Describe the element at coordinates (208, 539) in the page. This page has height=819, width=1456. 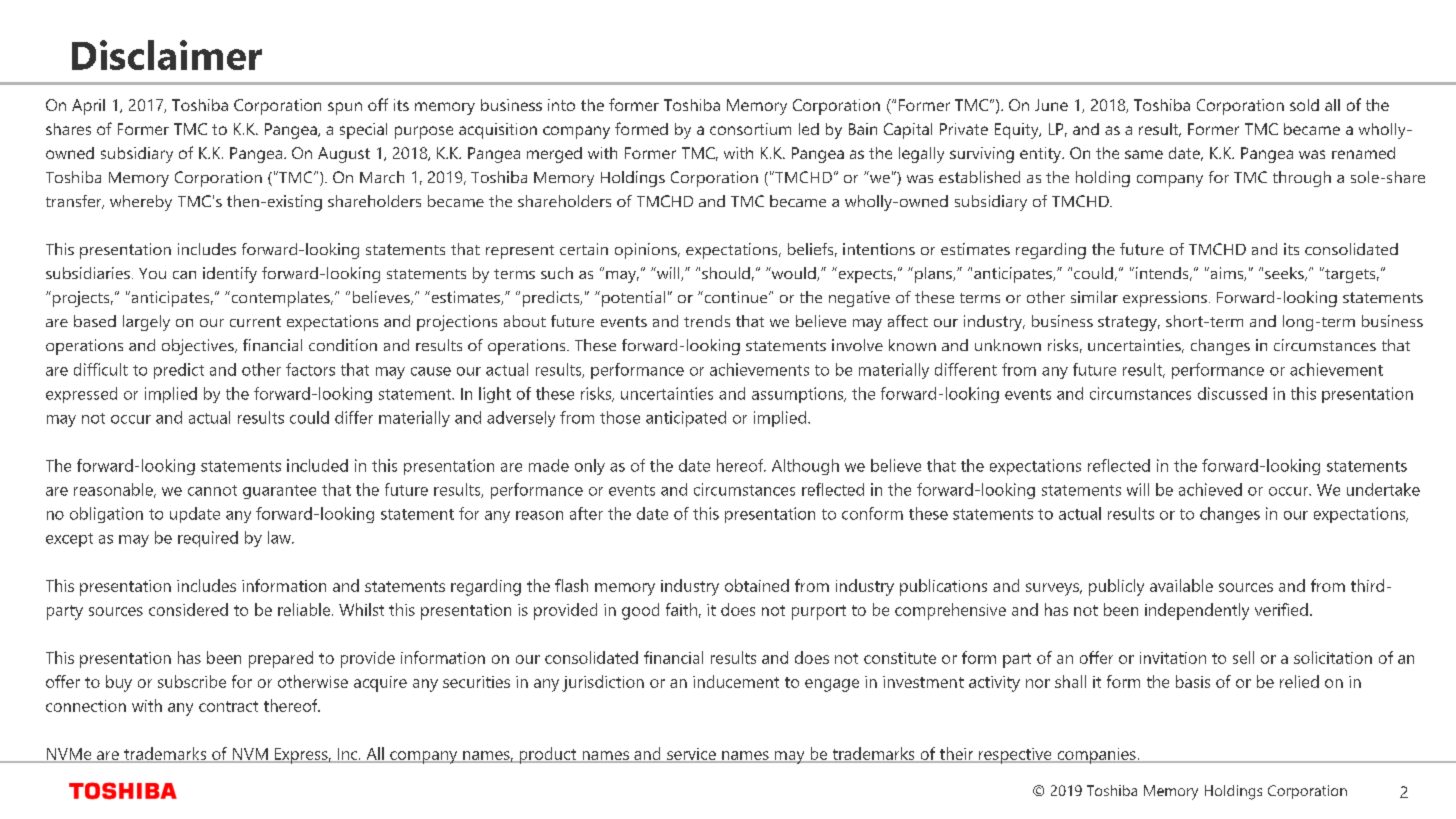
I see `required` at that location.
